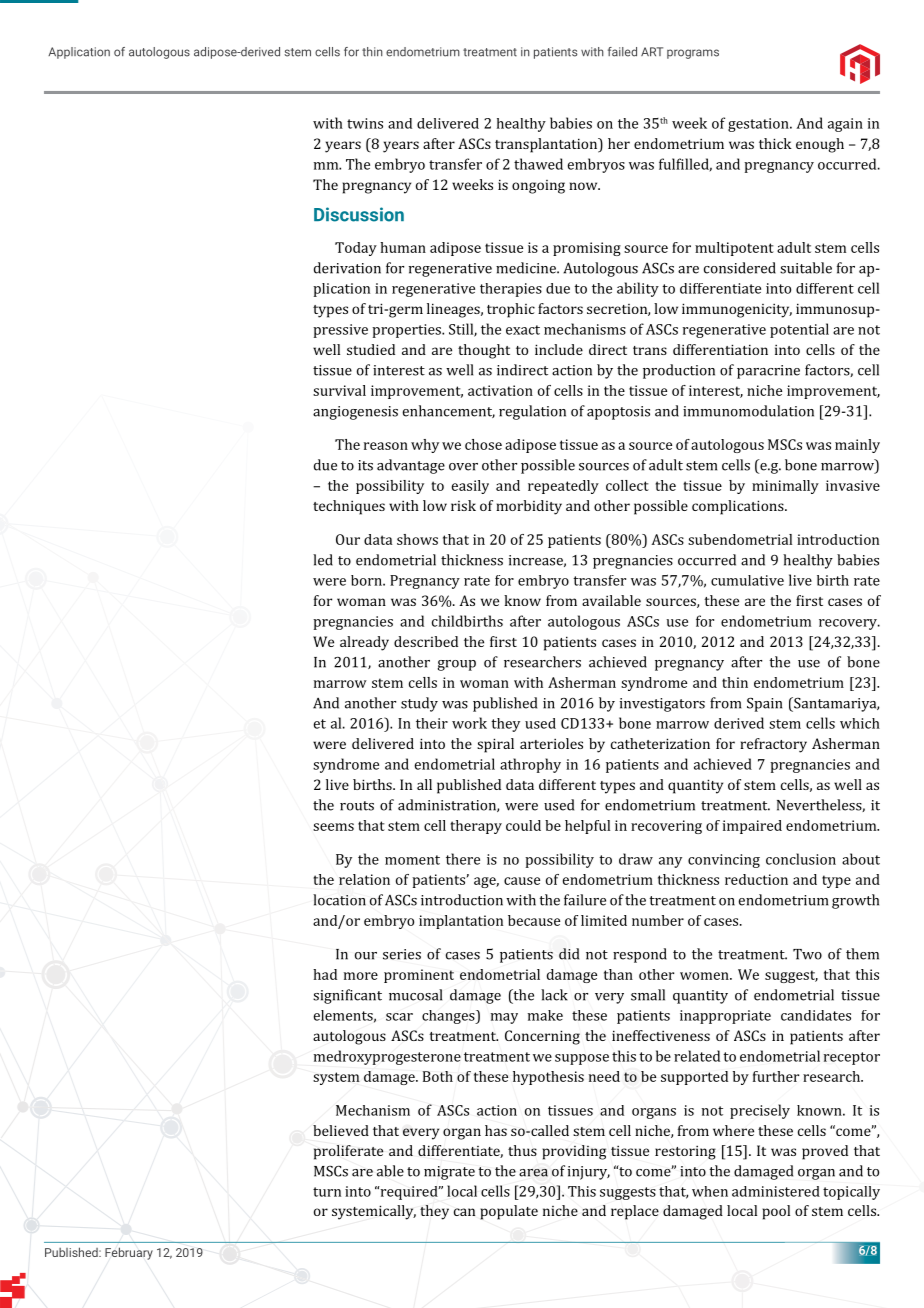  What do you see at coordinates (365, 123) in the screenshot?
I see `twins` at bounding box center [365, 123].
